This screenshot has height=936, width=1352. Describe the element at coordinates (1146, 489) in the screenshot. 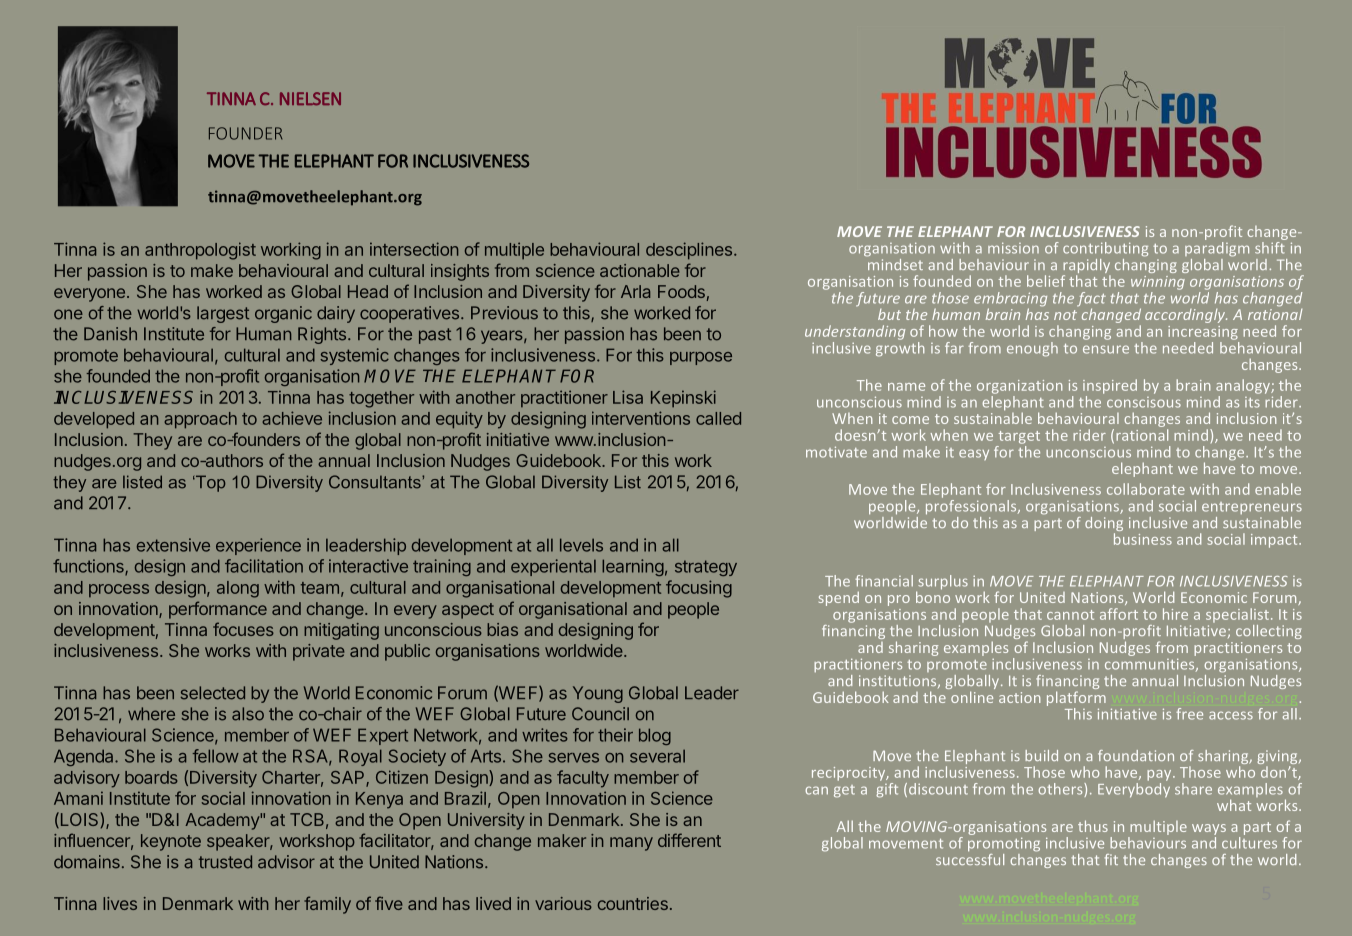

I see `collaborate` at that location.
